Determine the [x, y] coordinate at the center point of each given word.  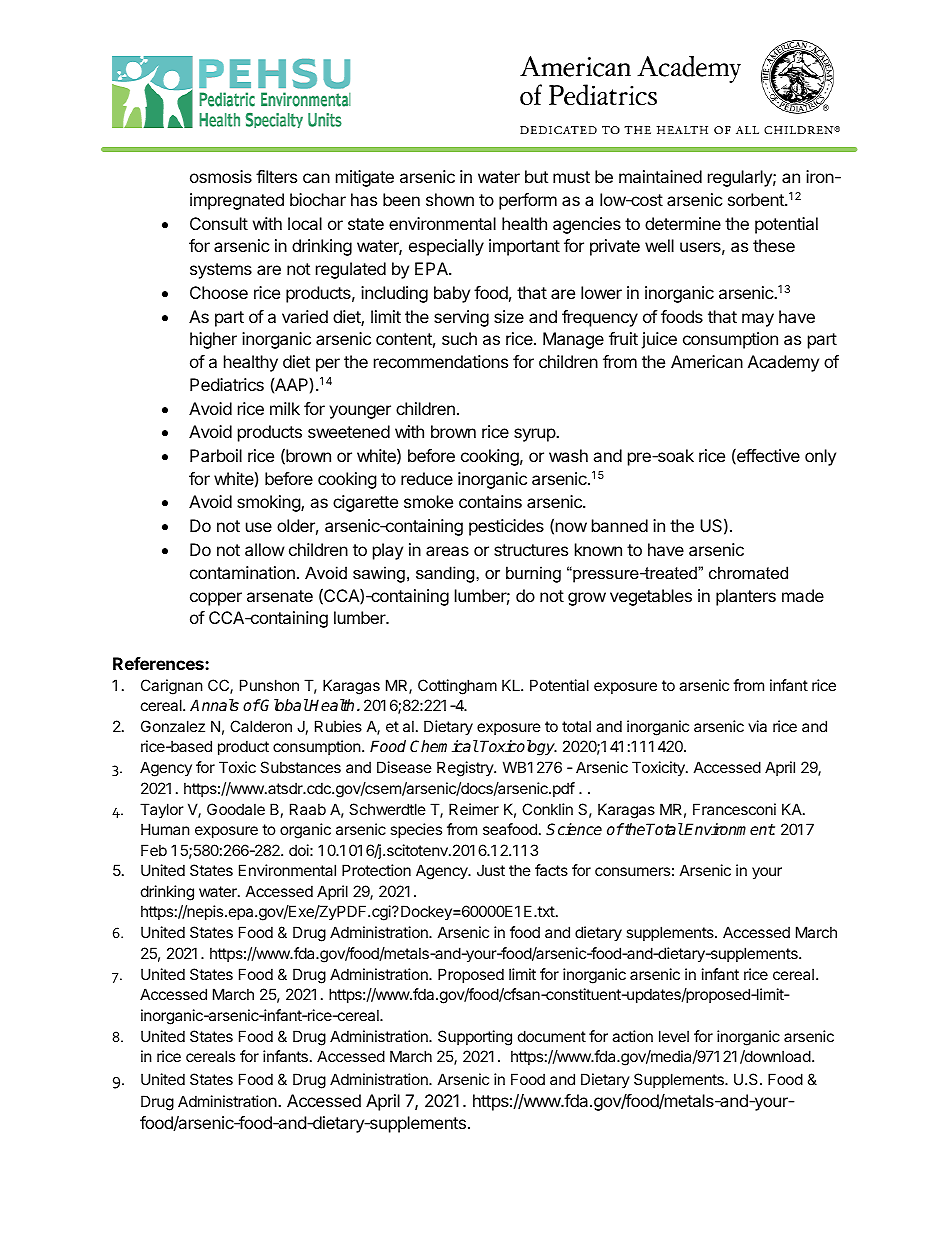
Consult [219, 223]
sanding [446, 574]
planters [746, 597]
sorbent [757, 199]
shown [450, 199]
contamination [242, 572]
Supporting [475, 1038]
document [552, 1036]
